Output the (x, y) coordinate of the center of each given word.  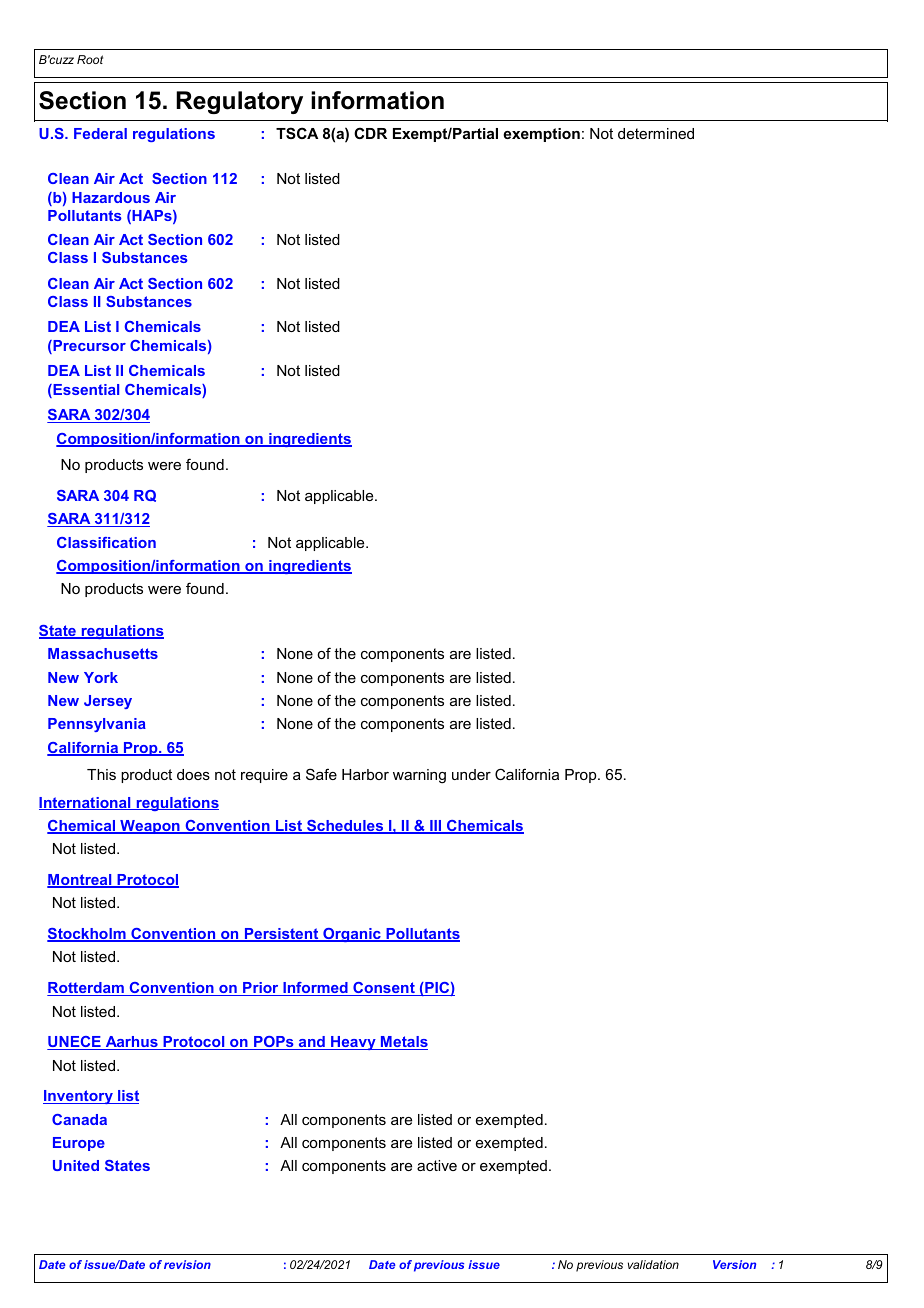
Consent (384, 989)
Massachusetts (103, 653)
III (436, 827)
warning (419, 776)
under (471, 774)
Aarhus (131, 1043)
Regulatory (239, 102)
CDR (370, 133)
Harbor (365, 774)
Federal (100, 133)
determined (656, 133)
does (193, 774)
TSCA (297, 133)
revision (187, 1264)
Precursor (88, 347)
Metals (403, 1043)
